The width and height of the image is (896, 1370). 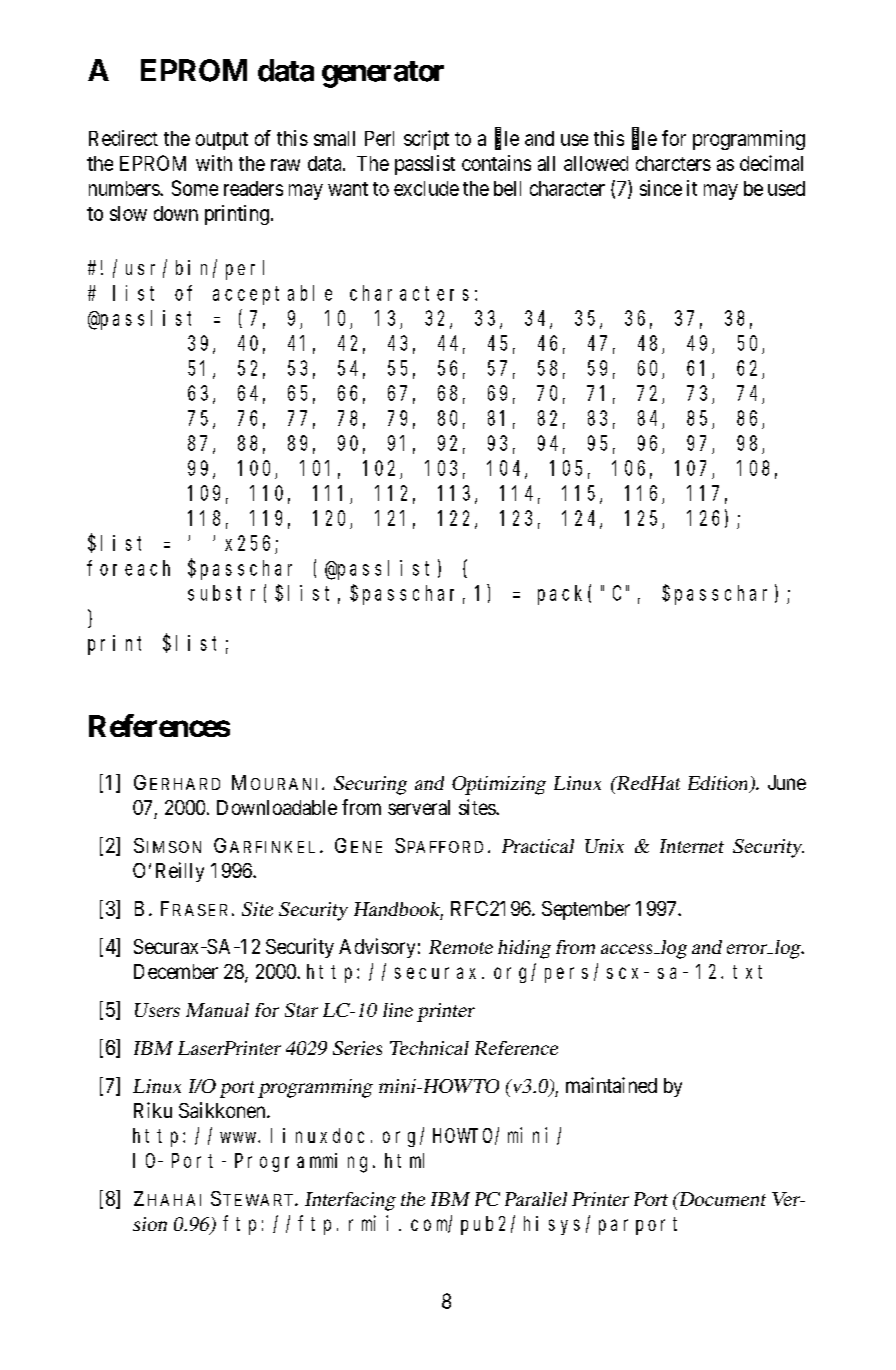 I want to click on exclude, so click(x=426, y=188).
